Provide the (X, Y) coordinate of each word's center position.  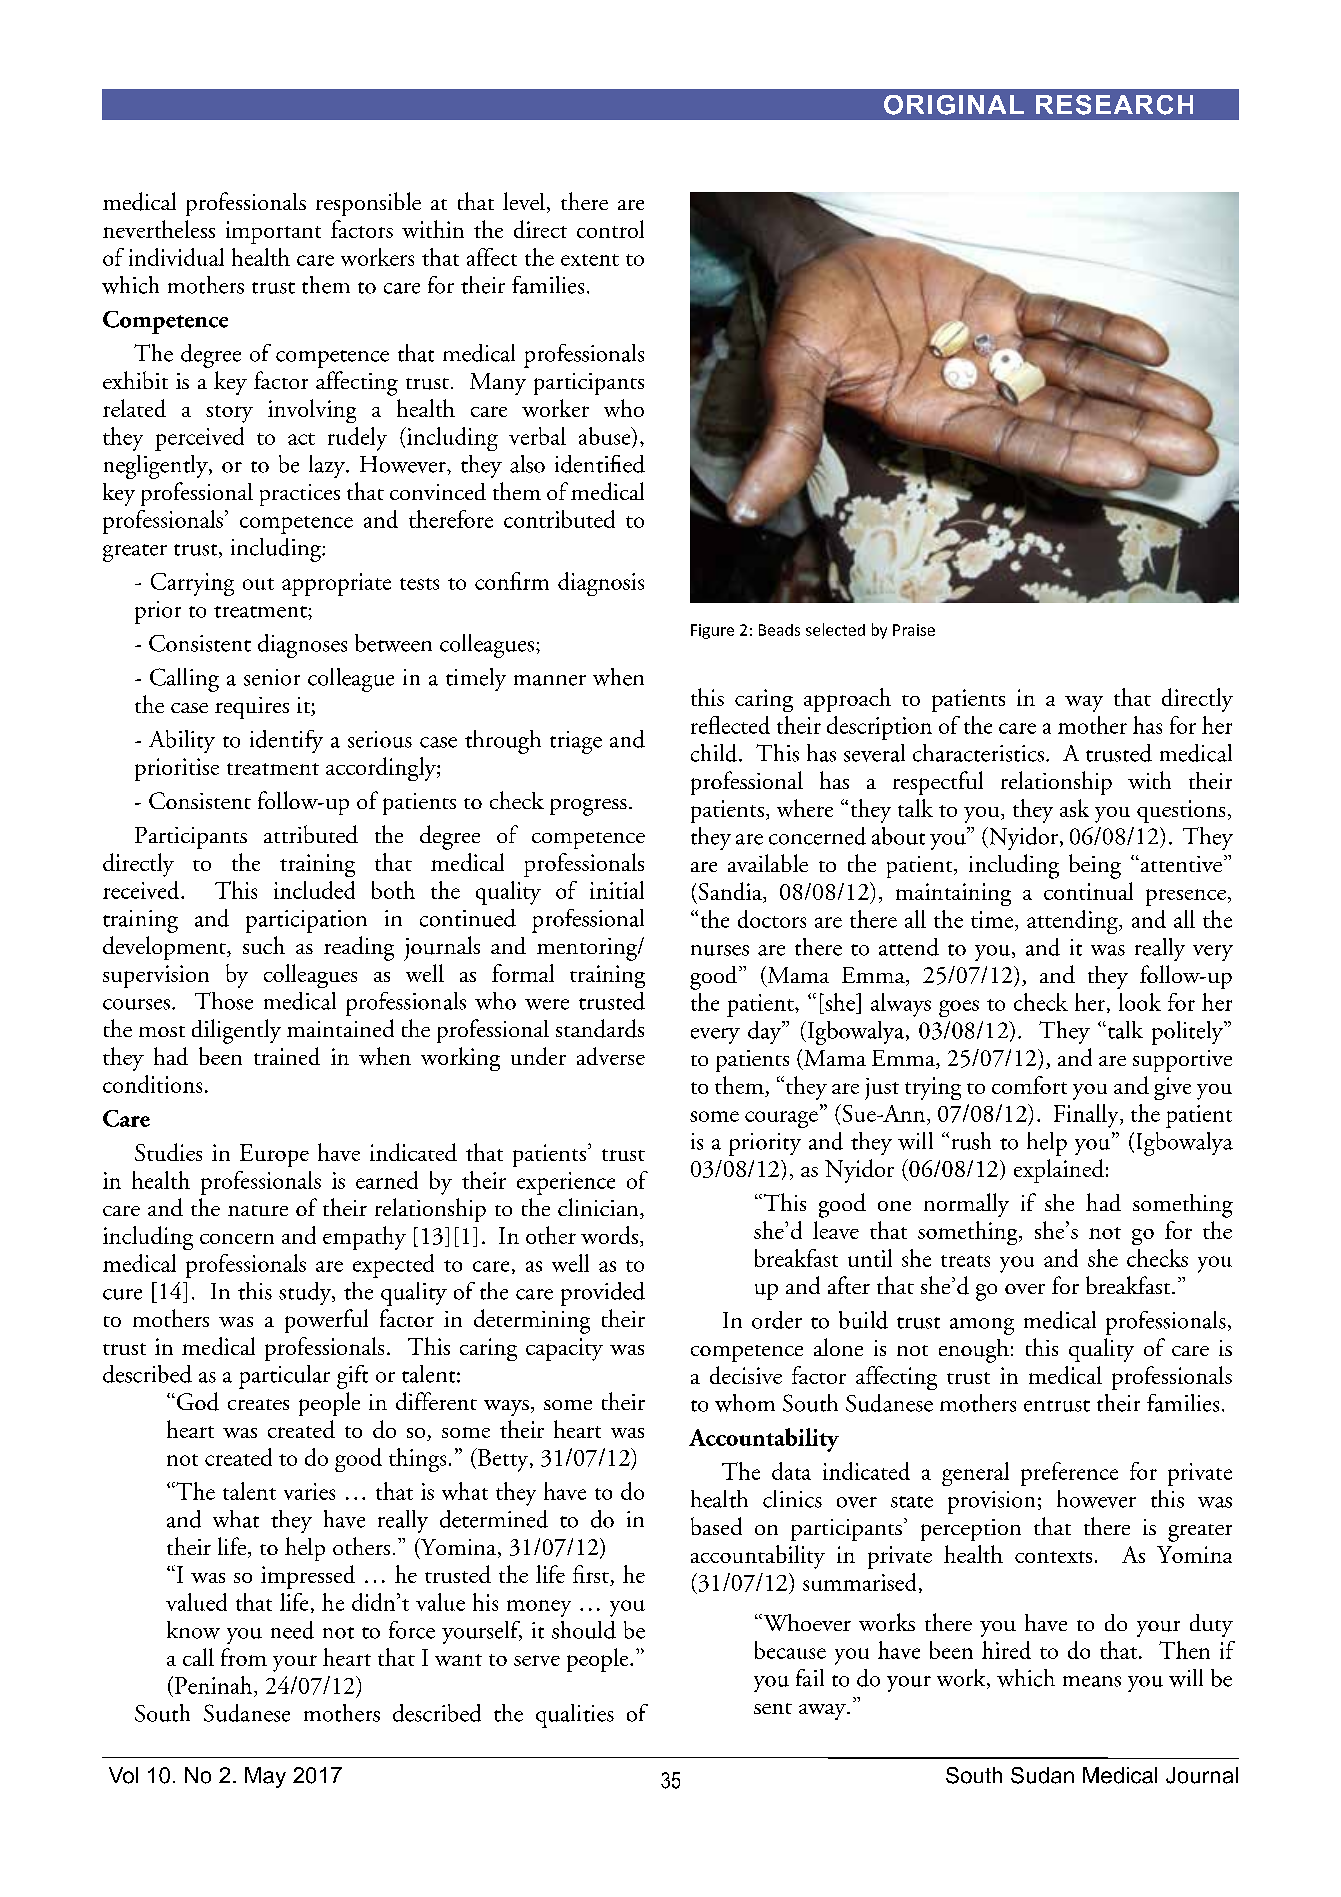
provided (603, 1294)
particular (284, 1377)
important (273, 232)
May (265, 1777)
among (982, 1326)
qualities (575, 1716)
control (610, 229)
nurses (720, 950)
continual (1088, 891)
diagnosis (601, 584)
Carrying (192, 584)
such (264, 945)
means (1092, 1681)
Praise (914, 630)
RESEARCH (1114, 105)
